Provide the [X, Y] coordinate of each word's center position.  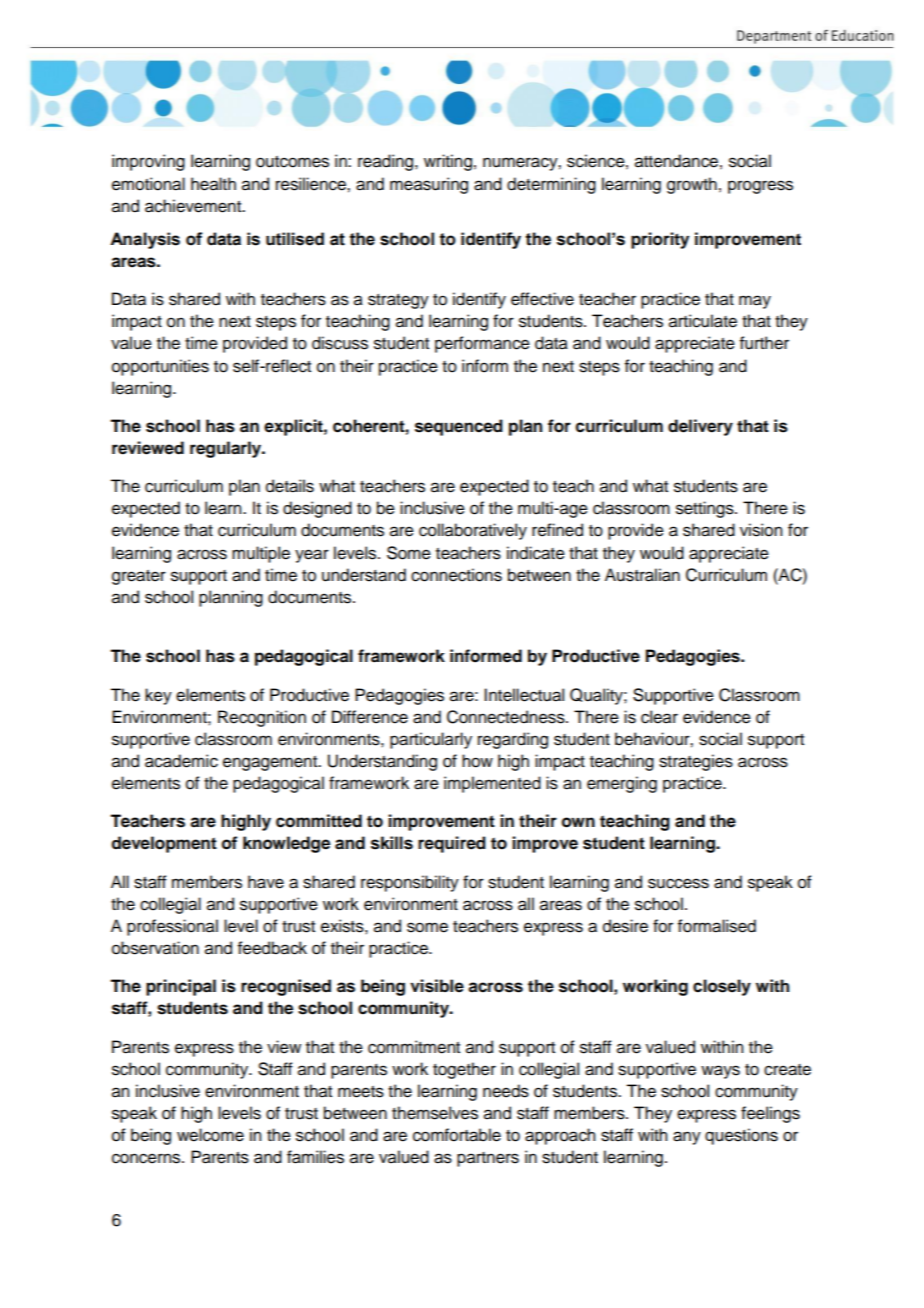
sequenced [459, 427]
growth [692, 185]
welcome [210, 1135]
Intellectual [524, 695]
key [158, 696]
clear [659, 717]
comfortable [457, 1135]
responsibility [410, 883]
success [678, 883]
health [213, 184]
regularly [227, 449]
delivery [700, 427]
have [266, 882]
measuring [429, 185]
